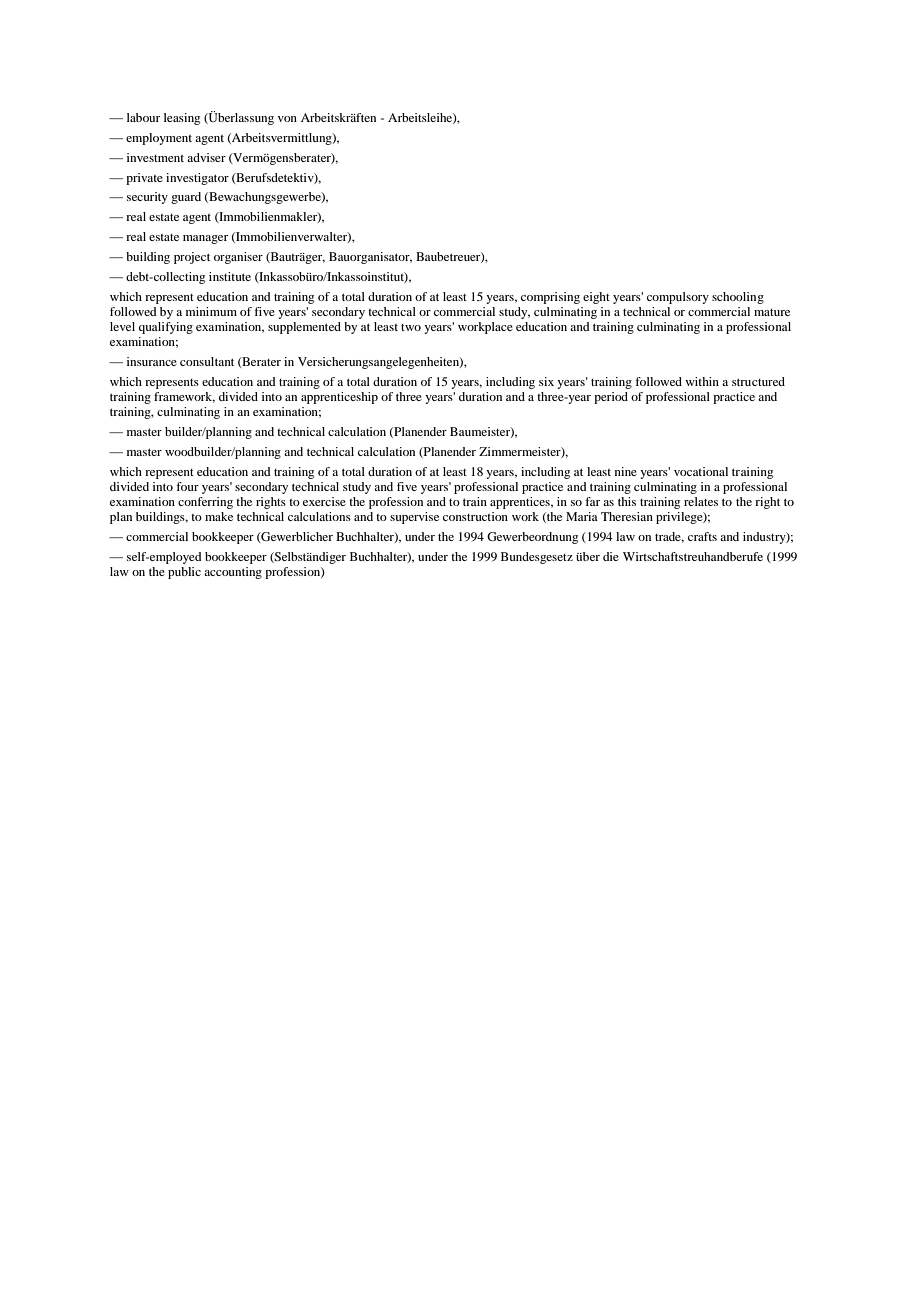 This screenshot has width=924, height=1308. Describe the element at coordinates (187, 486) in the screenshot. I see `four` at that location.
